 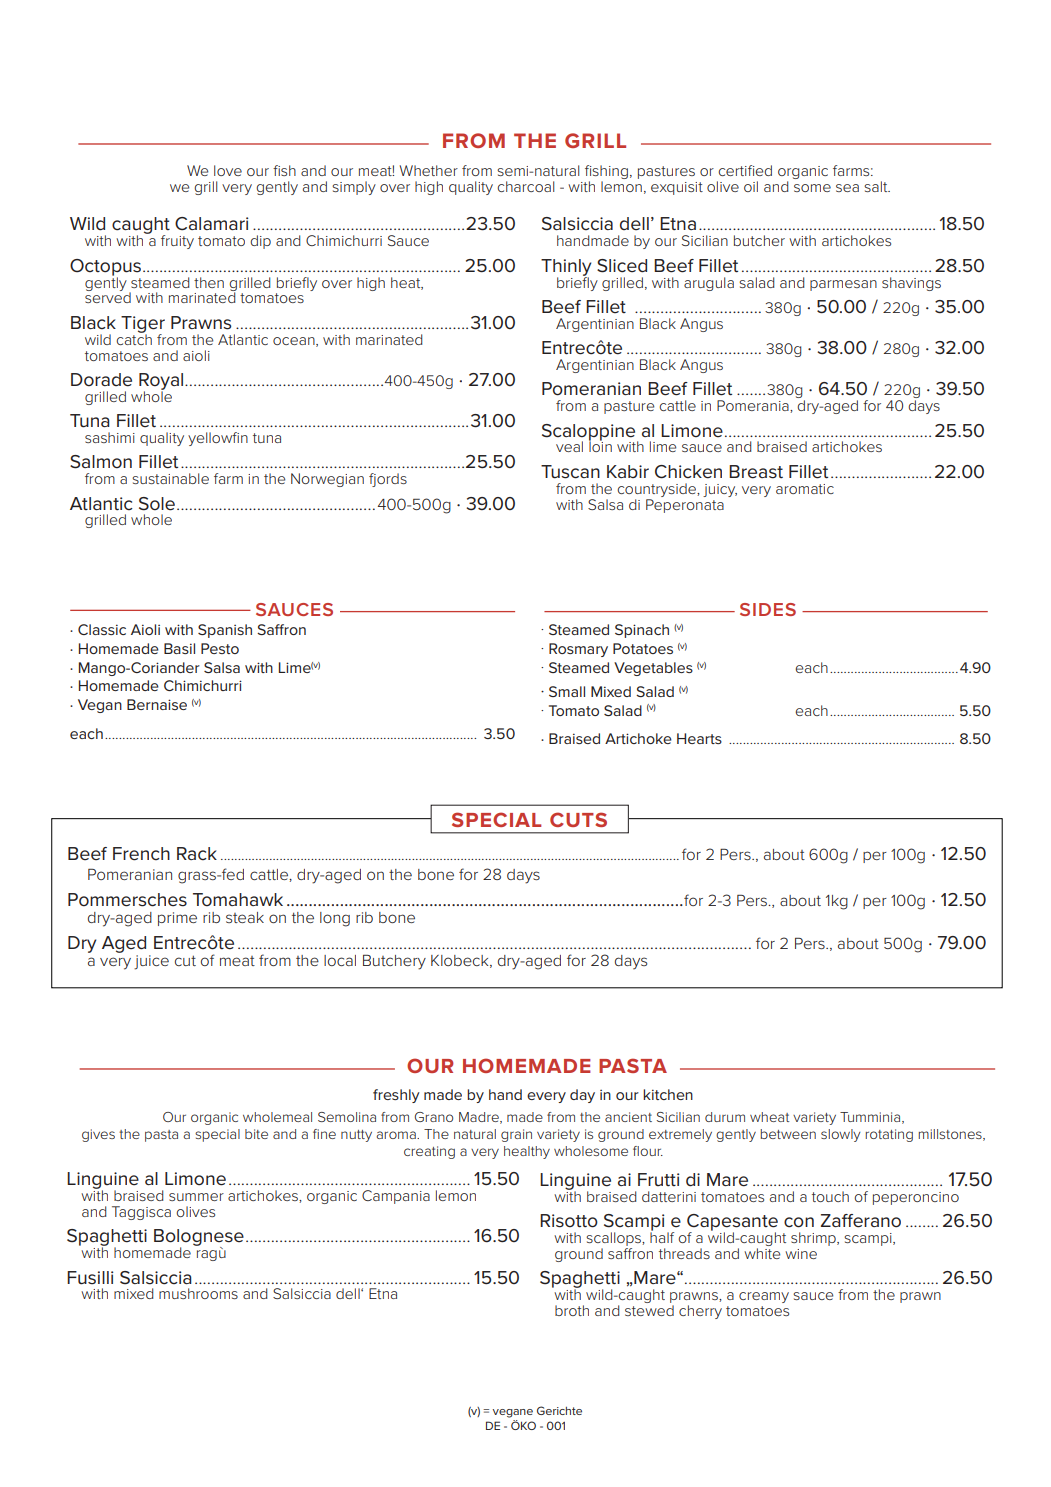 I want to click on Small, so click(x=567, y=691).
